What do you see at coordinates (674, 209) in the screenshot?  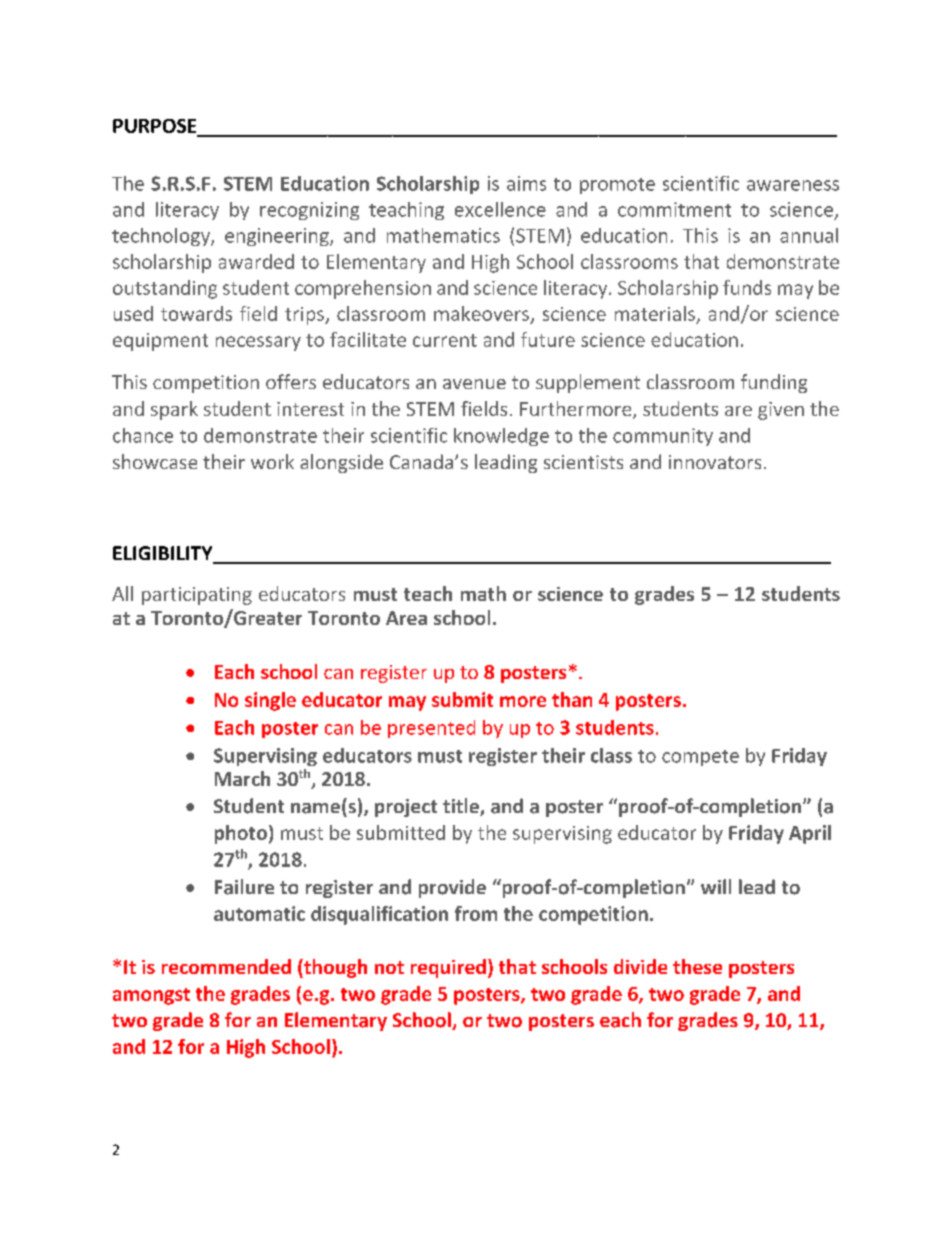 I see `commitment` at bounding box center [674, 209].
